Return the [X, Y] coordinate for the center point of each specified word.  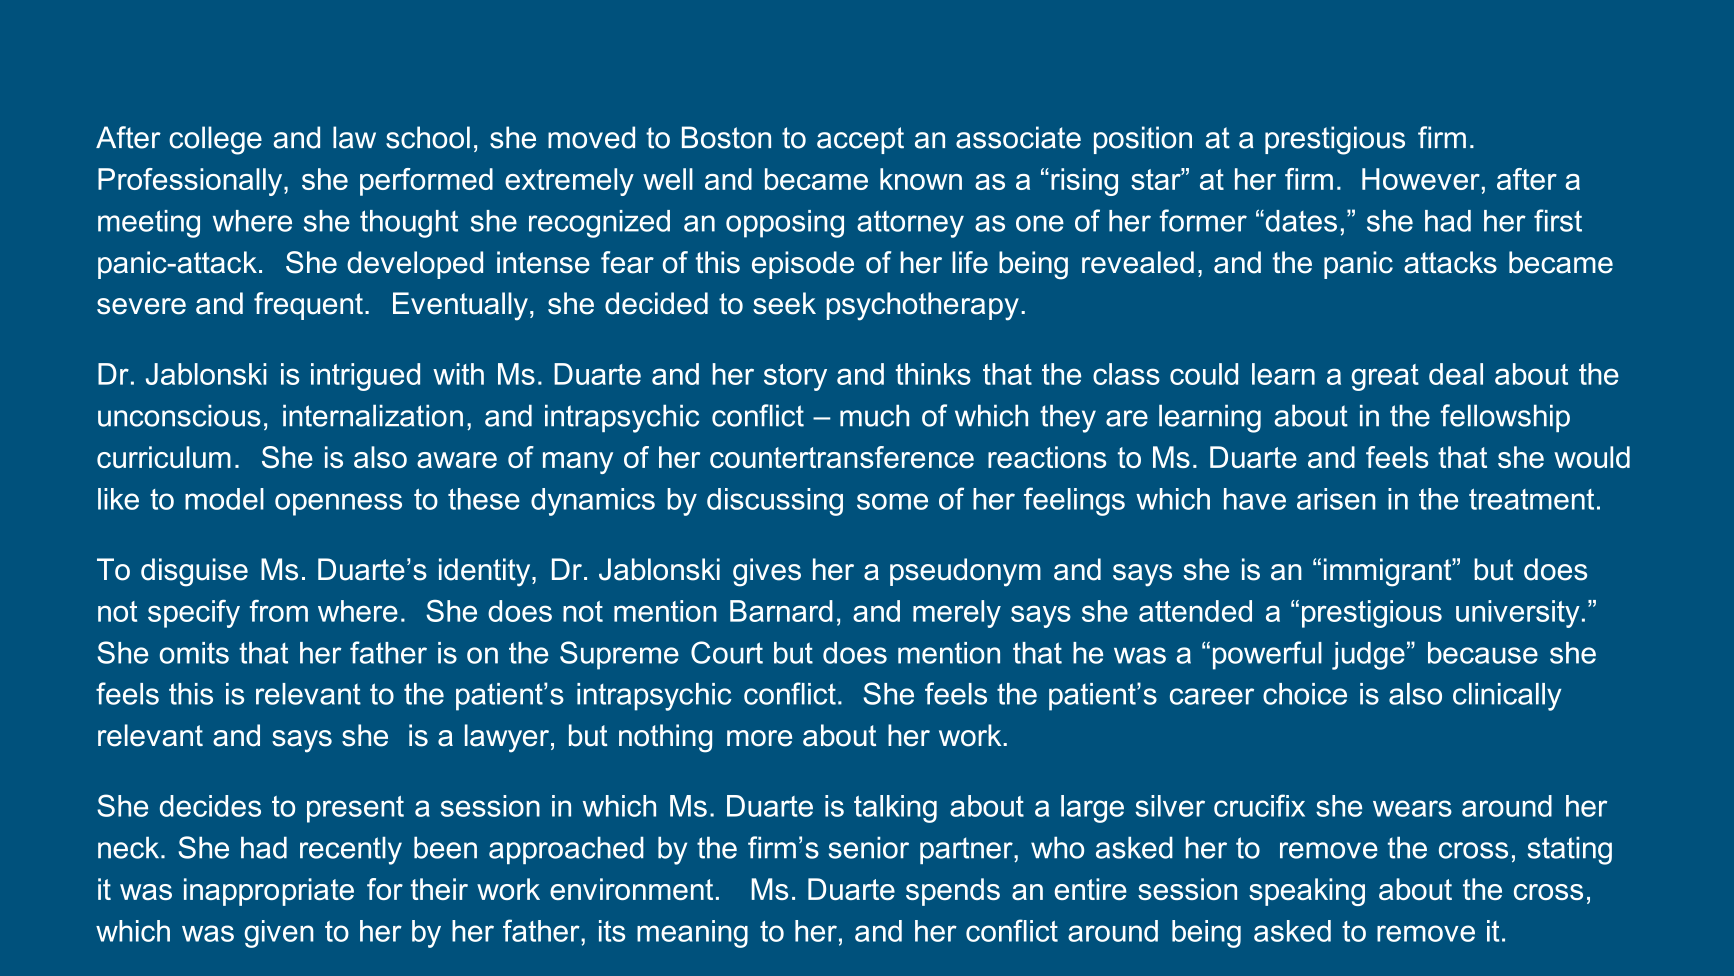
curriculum [164, 457]
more [759, 738]
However [1421, 179]
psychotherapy [922, 306]
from [279, 611]
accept [860, 140]
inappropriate [269, 892]
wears [1412, 808]
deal [1456, 374]
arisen [1336, 499]
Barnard [781, 611]
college [215, 140]
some [892, 501]
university [1518, 614]
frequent [308, 306]
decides [210, 806]
